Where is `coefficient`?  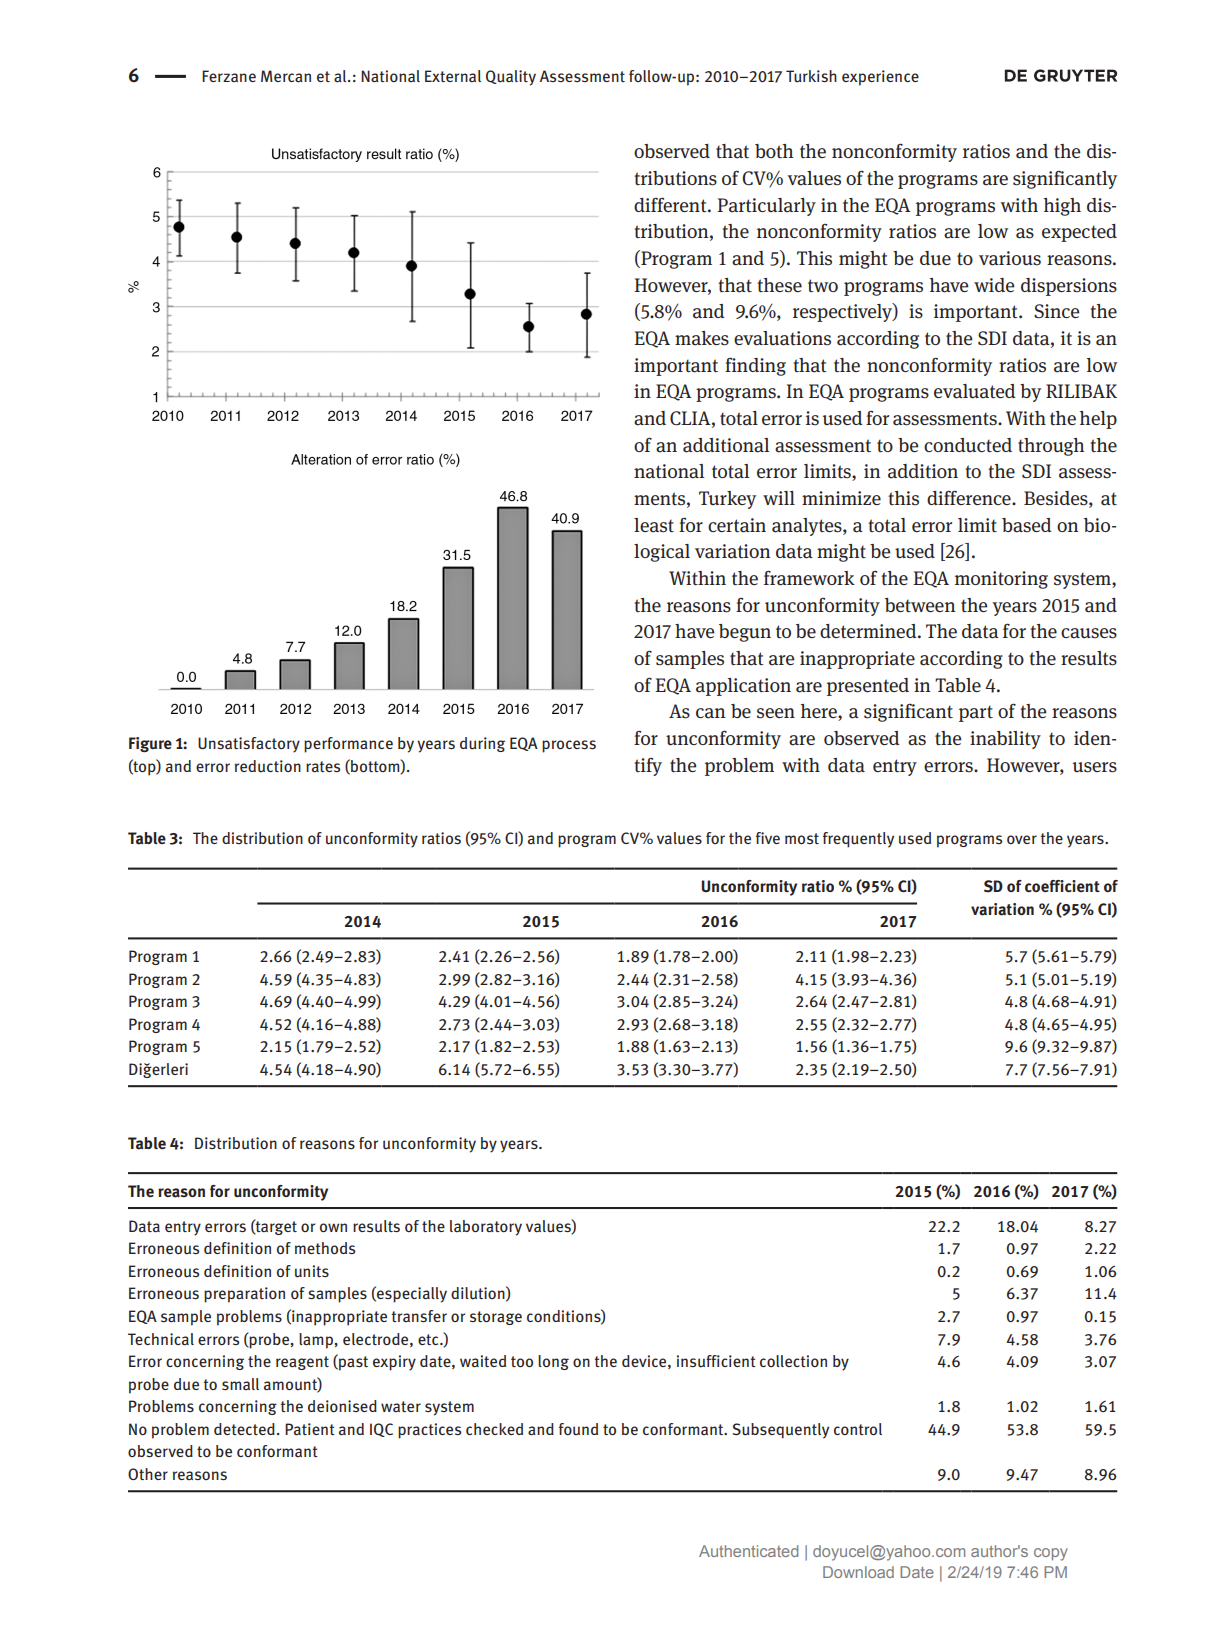 coefficient is located at coordinates (1062, 886).
